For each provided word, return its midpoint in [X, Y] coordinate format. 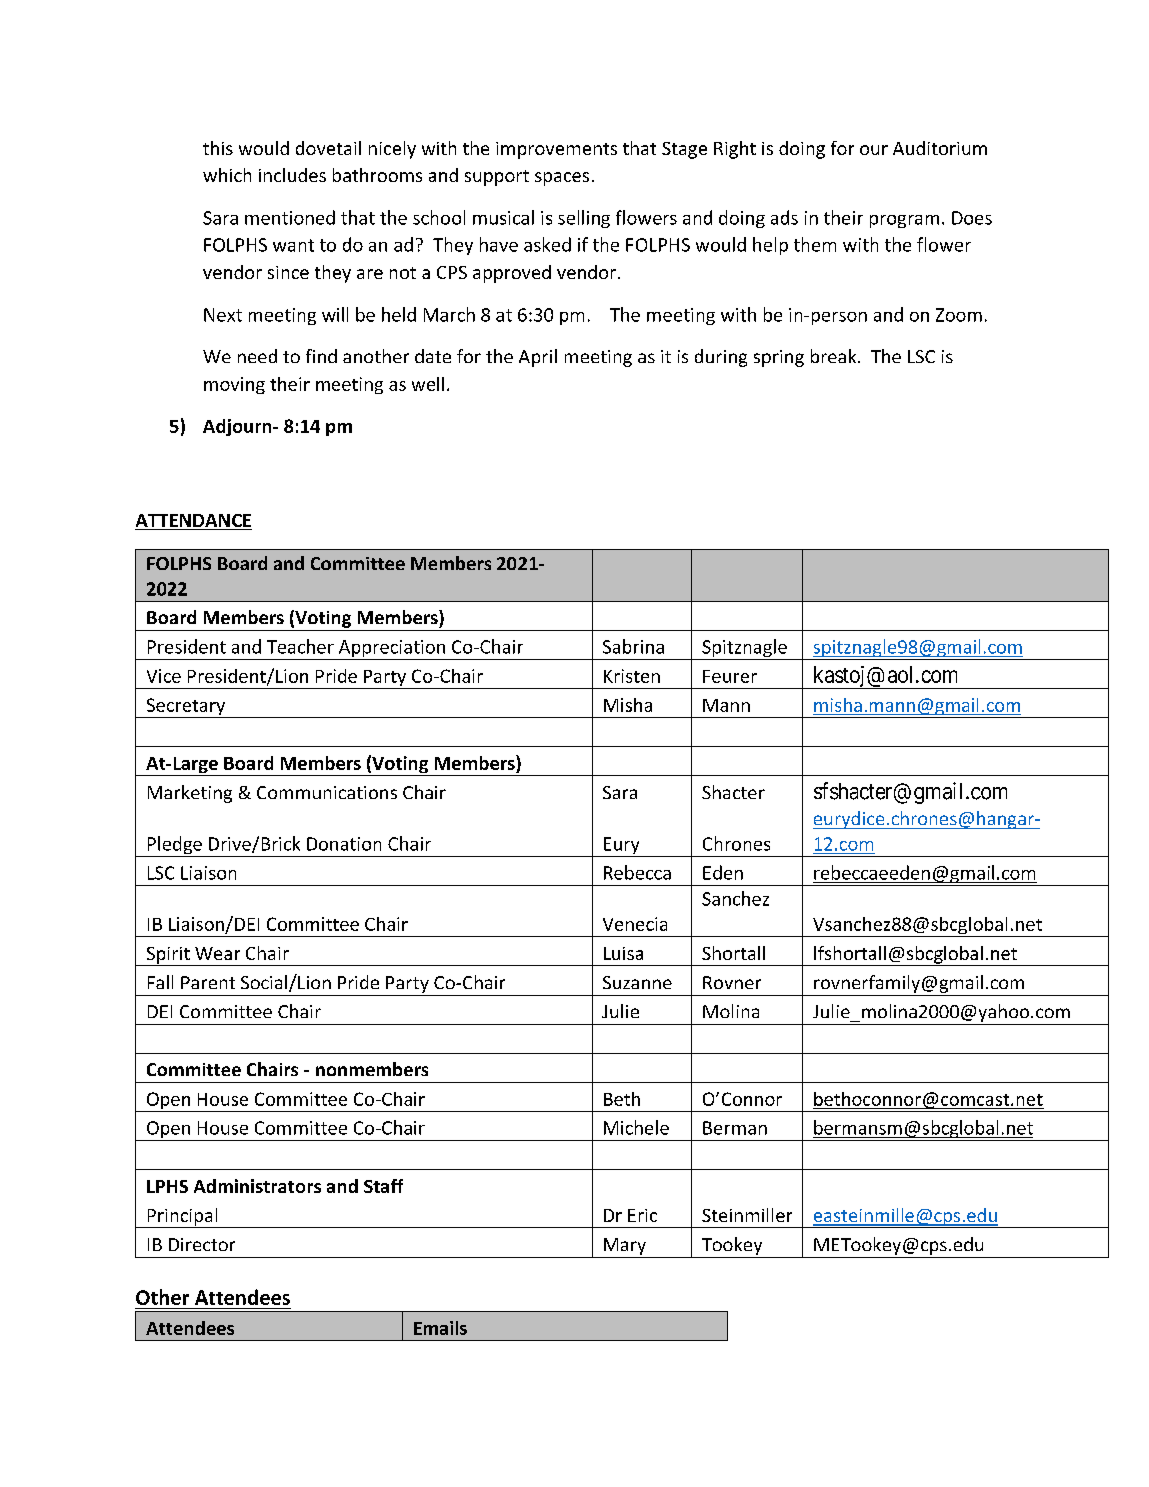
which [227, 175]
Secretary [185, 708]
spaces [562, 179]
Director [202, 1244]
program [904, 221]
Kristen [632, 676]
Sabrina [633, 646]
